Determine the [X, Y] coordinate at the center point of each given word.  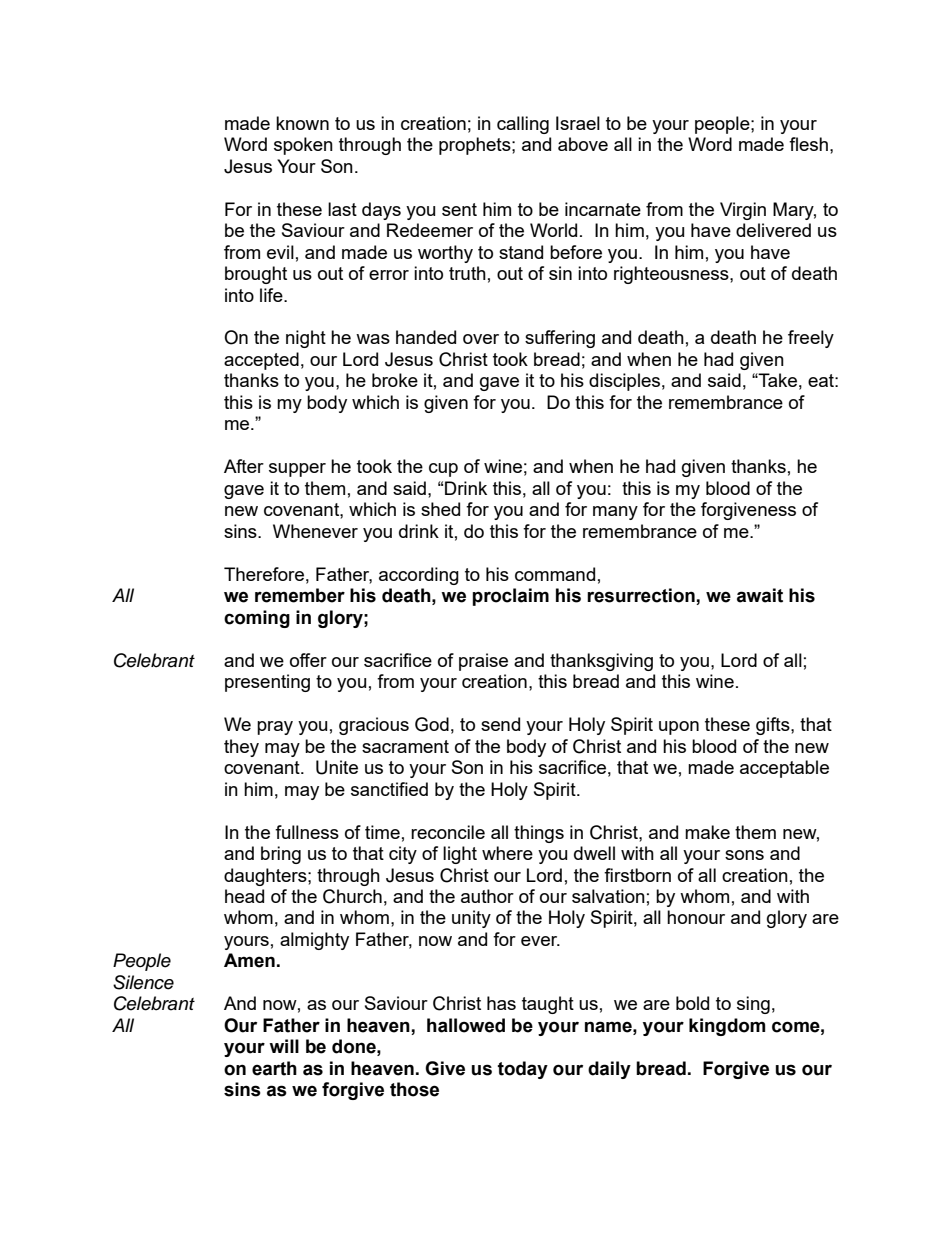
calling [523, 125]
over [481, 339]
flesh [808, 144]
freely [811, 339]
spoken [303, 146]
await [760, 595]
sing [753, 1005]
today [523, 1070]
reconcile [448, 832]
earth [274, 1068]
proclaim [510, 597]
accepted [261, 361]
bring [281, 855]
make [707, 832]
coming [257, 619]
